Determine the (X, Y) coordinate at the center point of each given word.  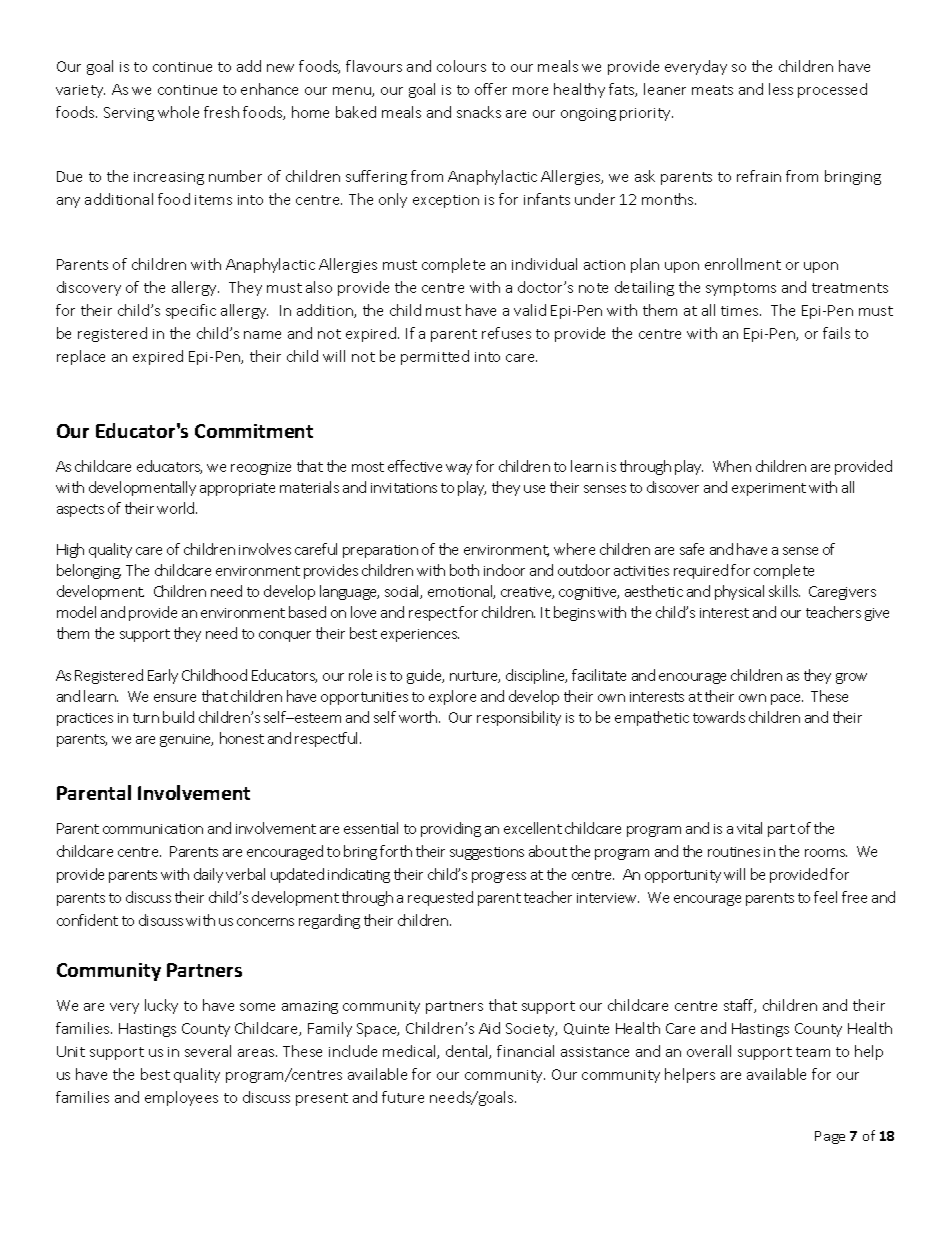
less (781, 89)
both (464, 570)
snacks (479, 112)
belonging (89, 571)
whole (178, 112)
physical (739, 592)
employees (181, 1098)
